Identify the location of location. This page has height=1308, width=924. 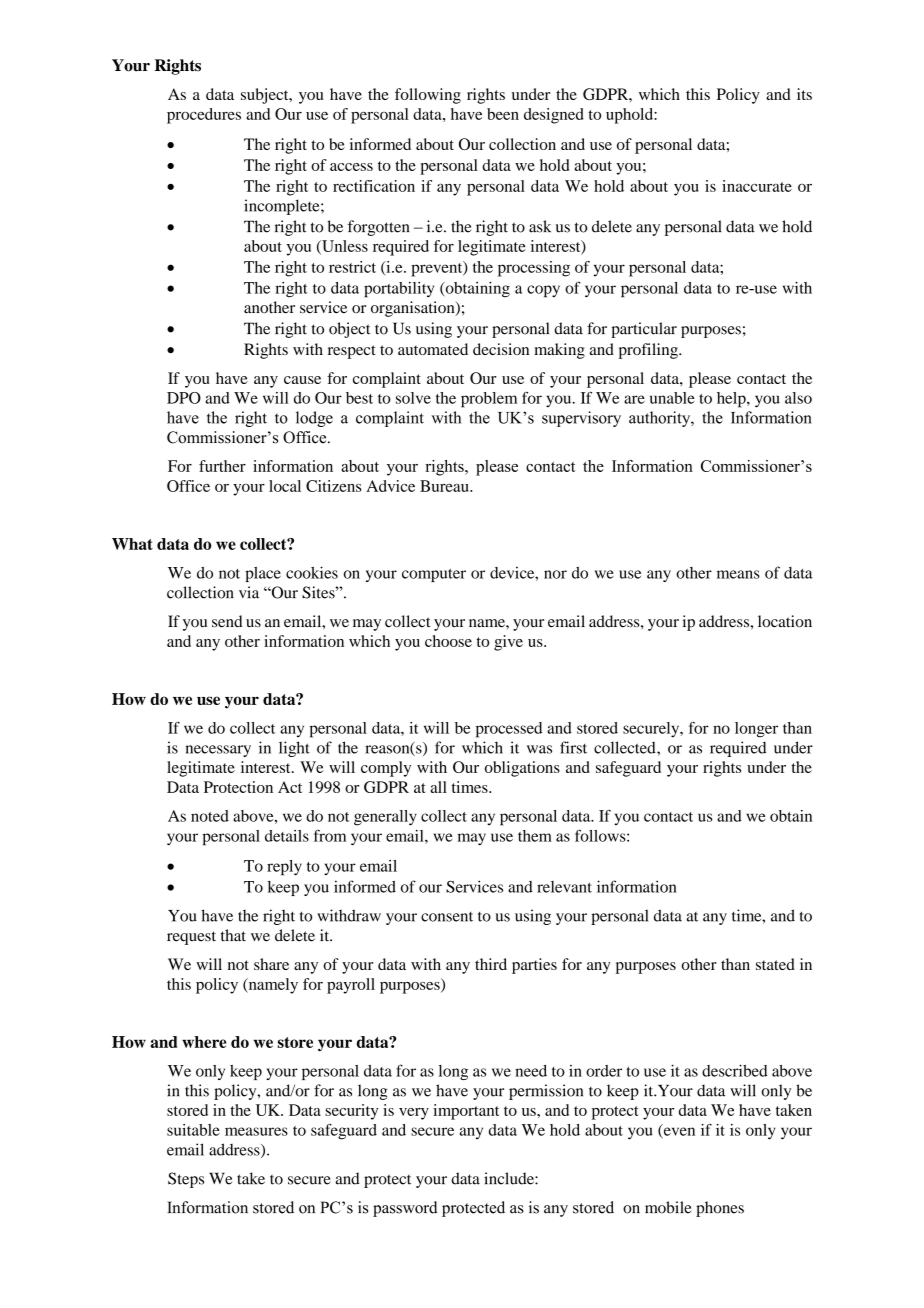
(785, 621).
